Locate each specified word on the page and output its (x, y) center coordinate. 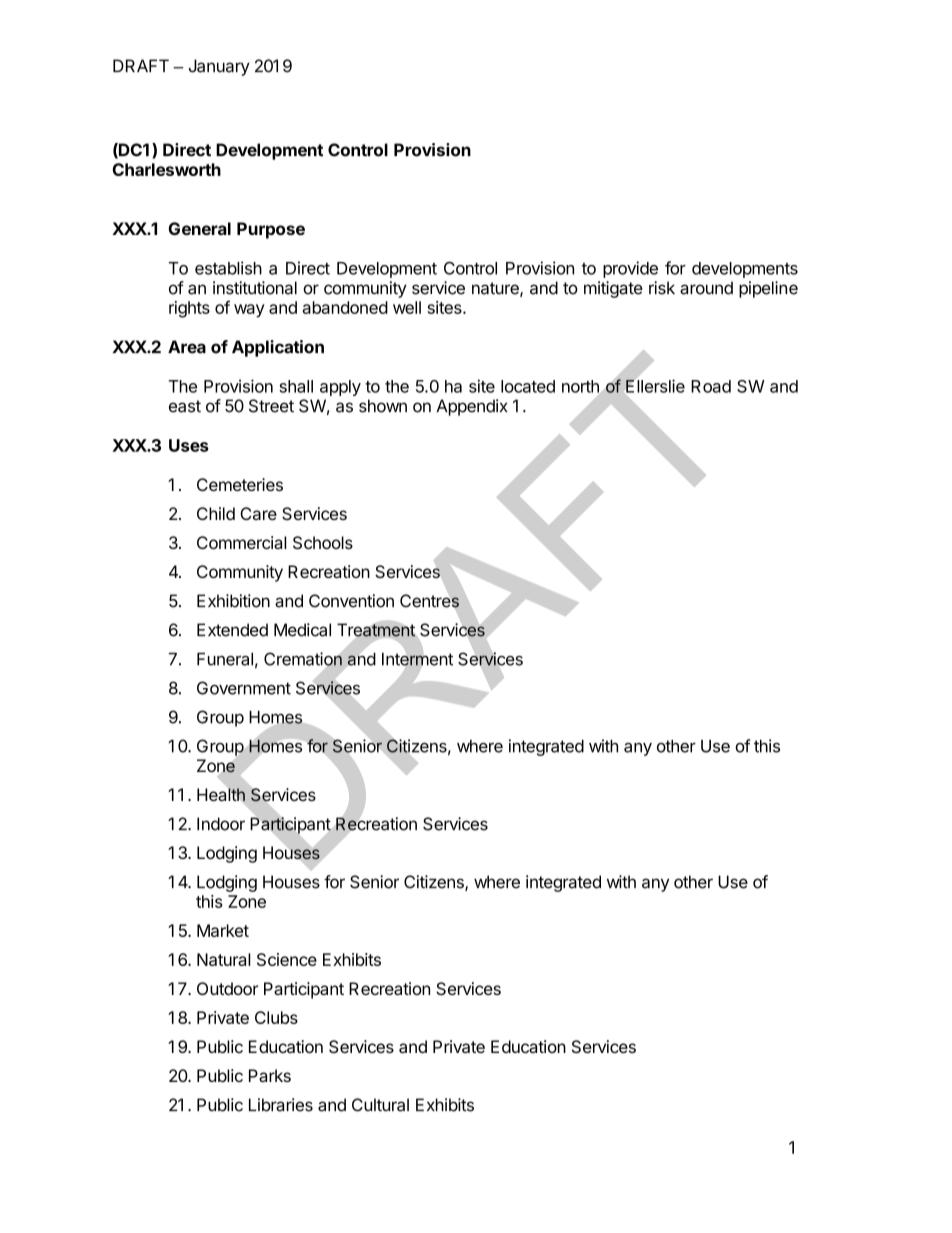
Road (711, 386)
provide (630, 269)
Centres (429, 601)
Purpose (271, 230)
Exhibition (233, 601)
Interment (417, 659)
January (219, 67)
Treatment (376, 630)
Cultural (380, 1105)
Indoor (221, 824)
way (249, 311)
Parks (270, 1075)
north (580, 386)
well (407, 307)
